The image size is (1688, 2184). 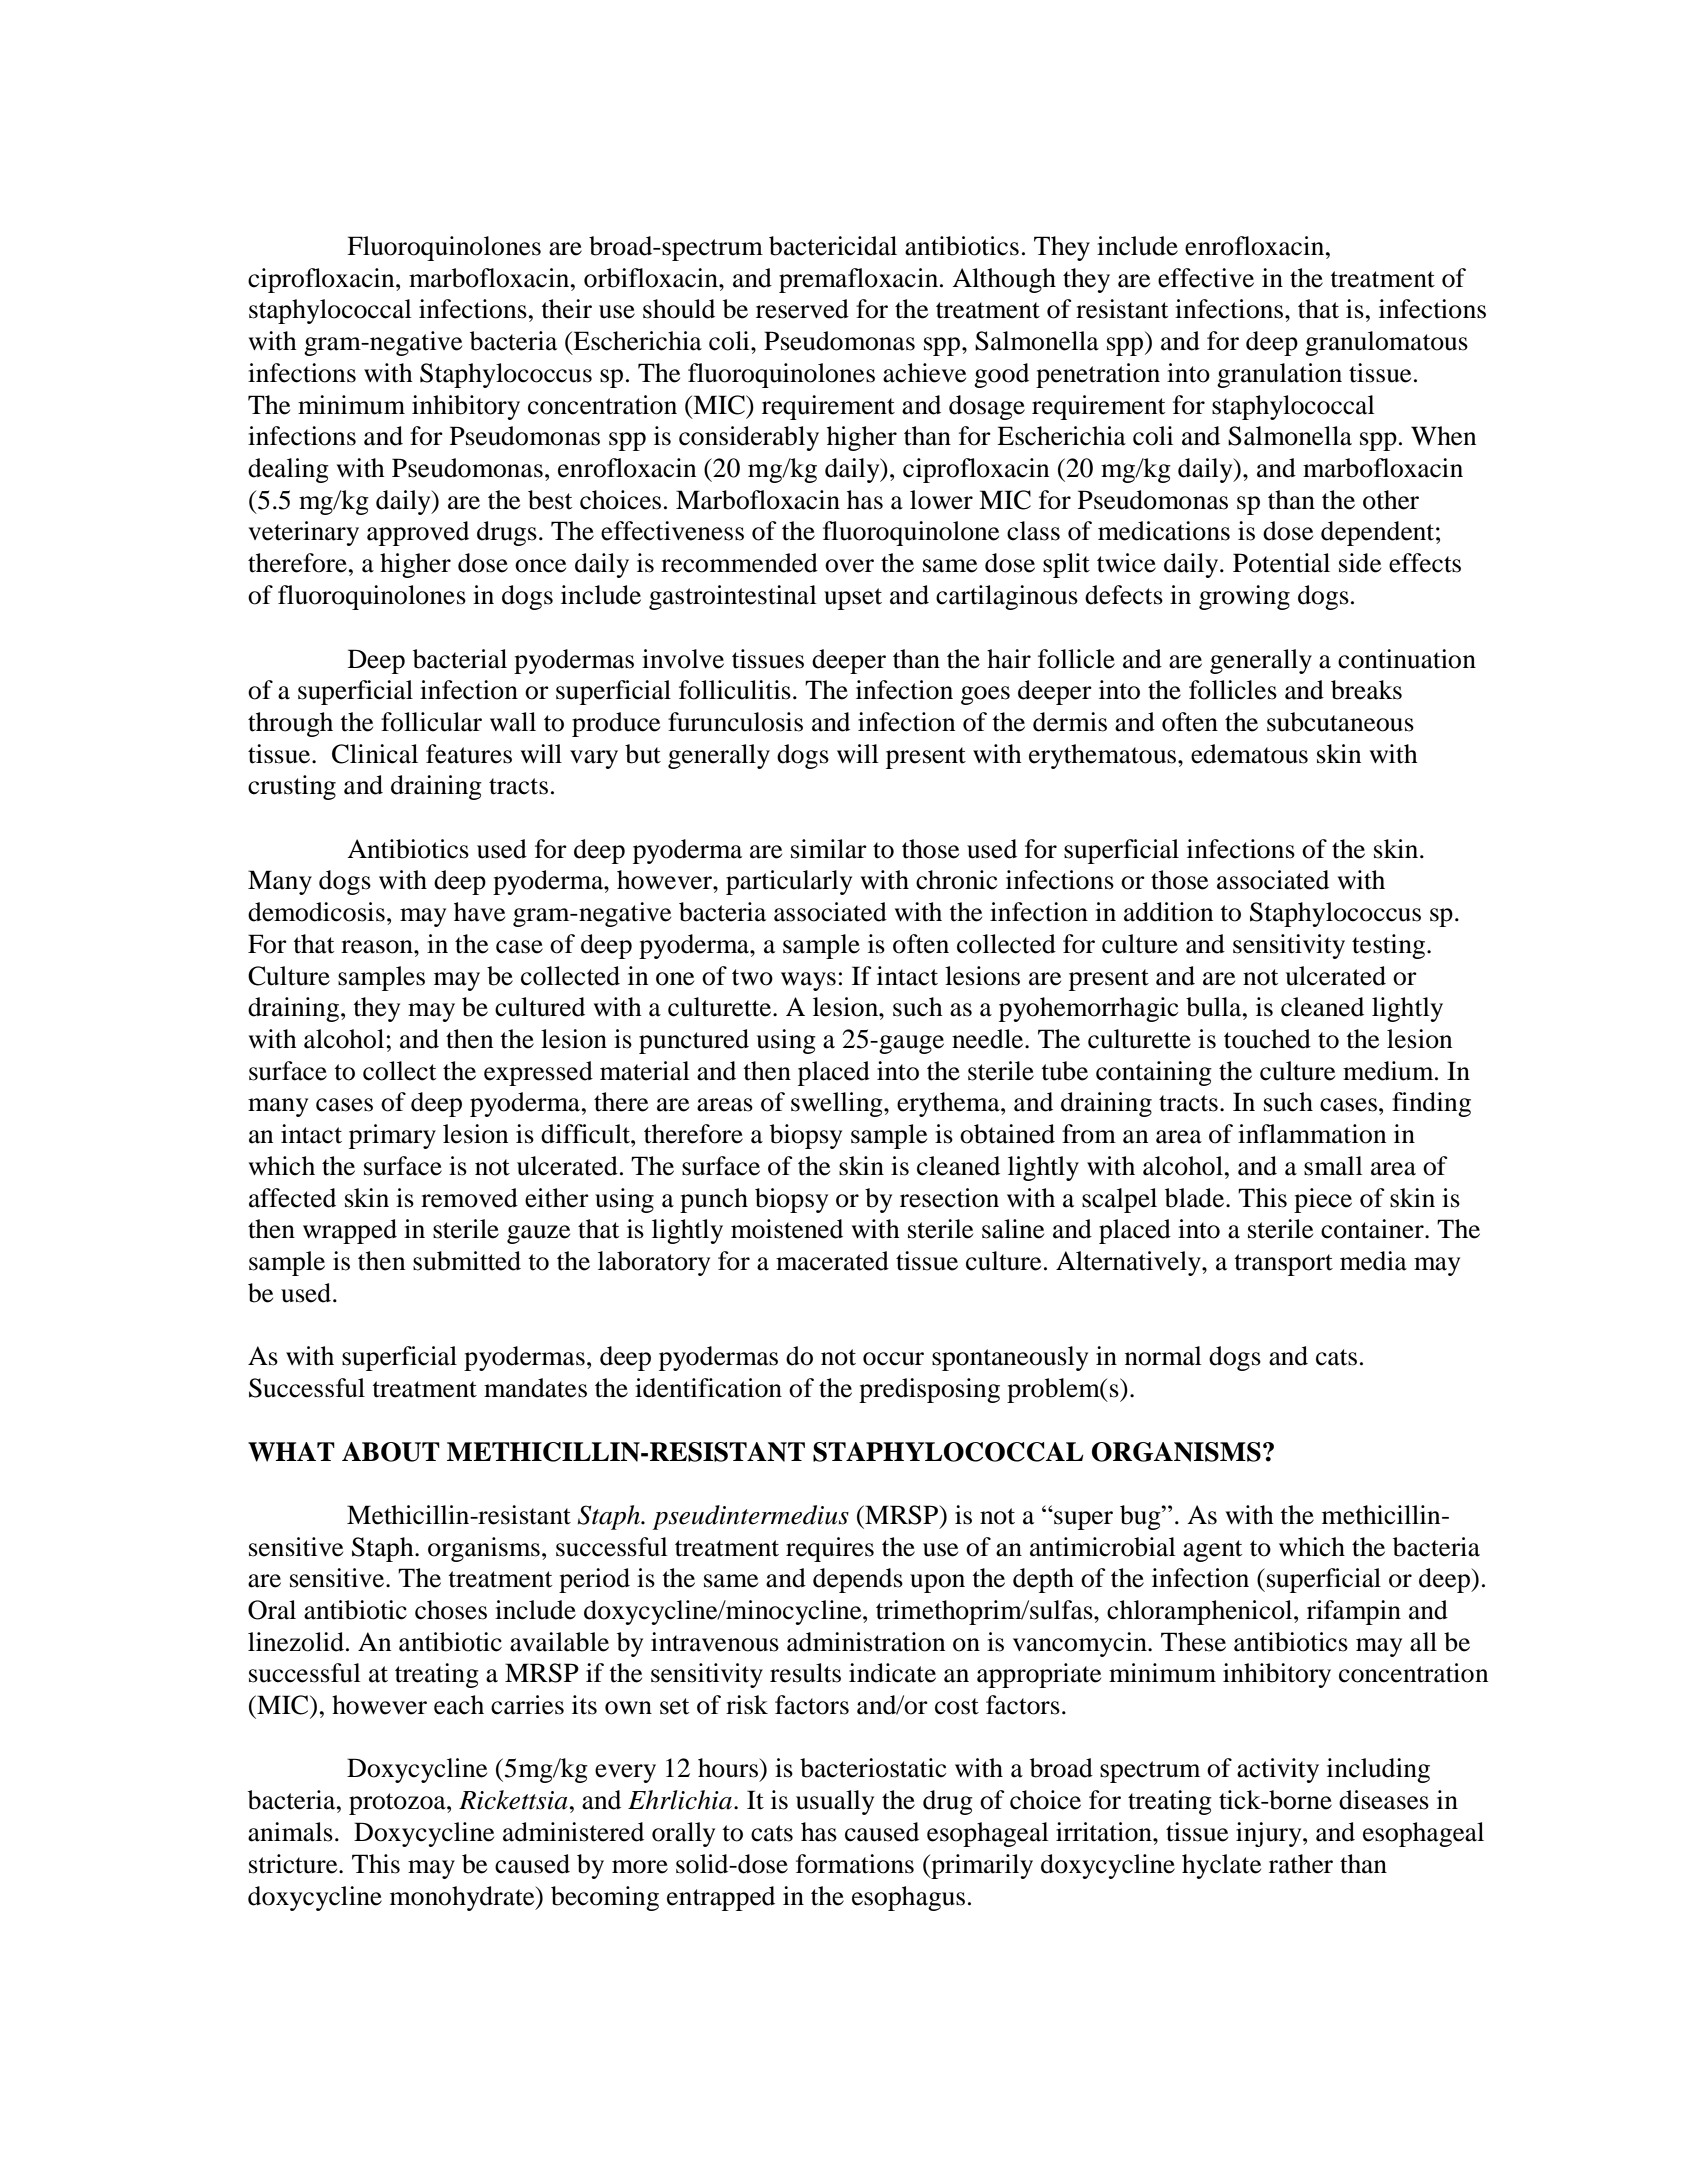 I want to click on reserved, so click(x=802, y=309).
